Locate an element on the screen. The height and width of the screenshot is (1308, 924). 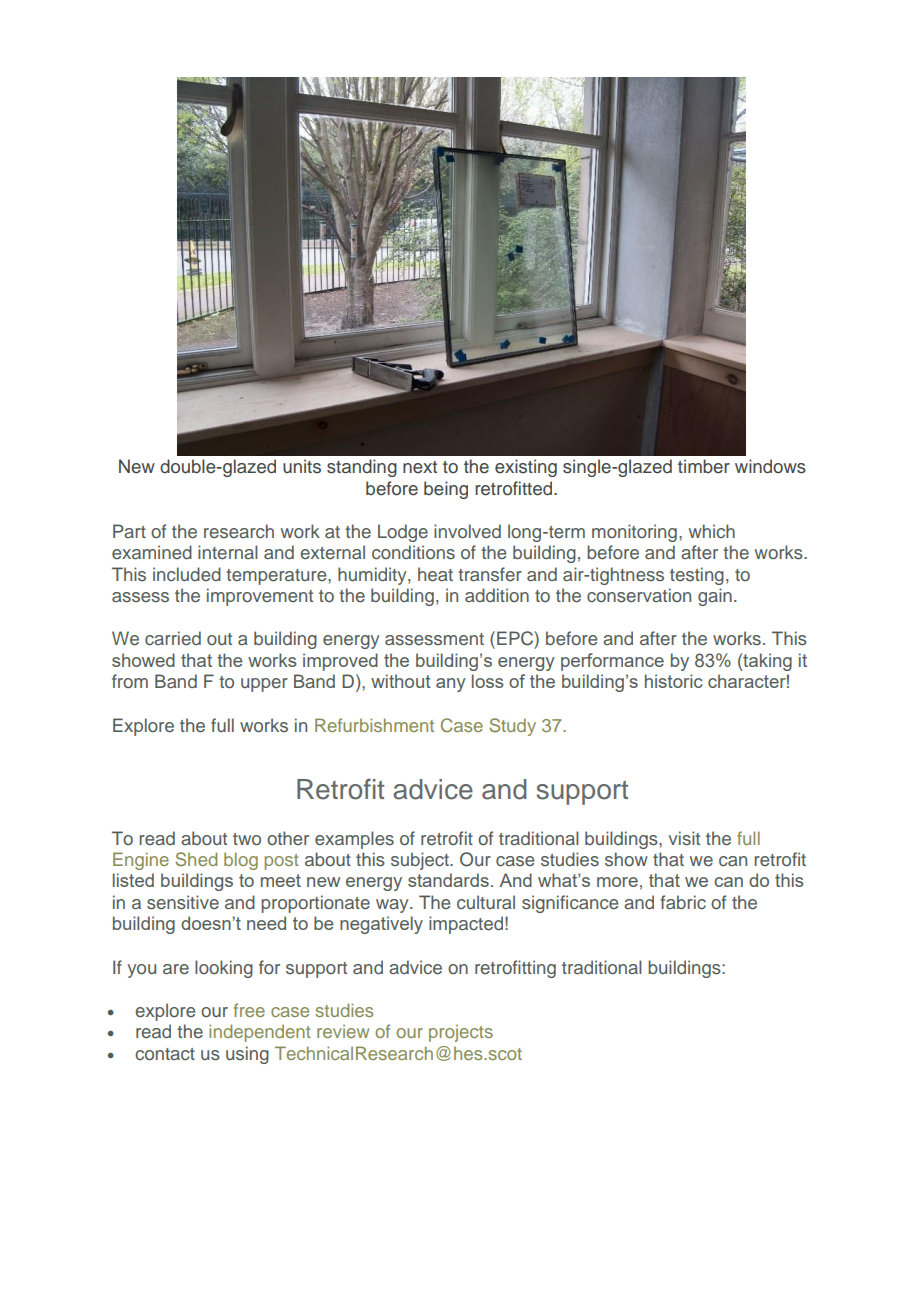
independent is located at coordinates (260, 1033).
